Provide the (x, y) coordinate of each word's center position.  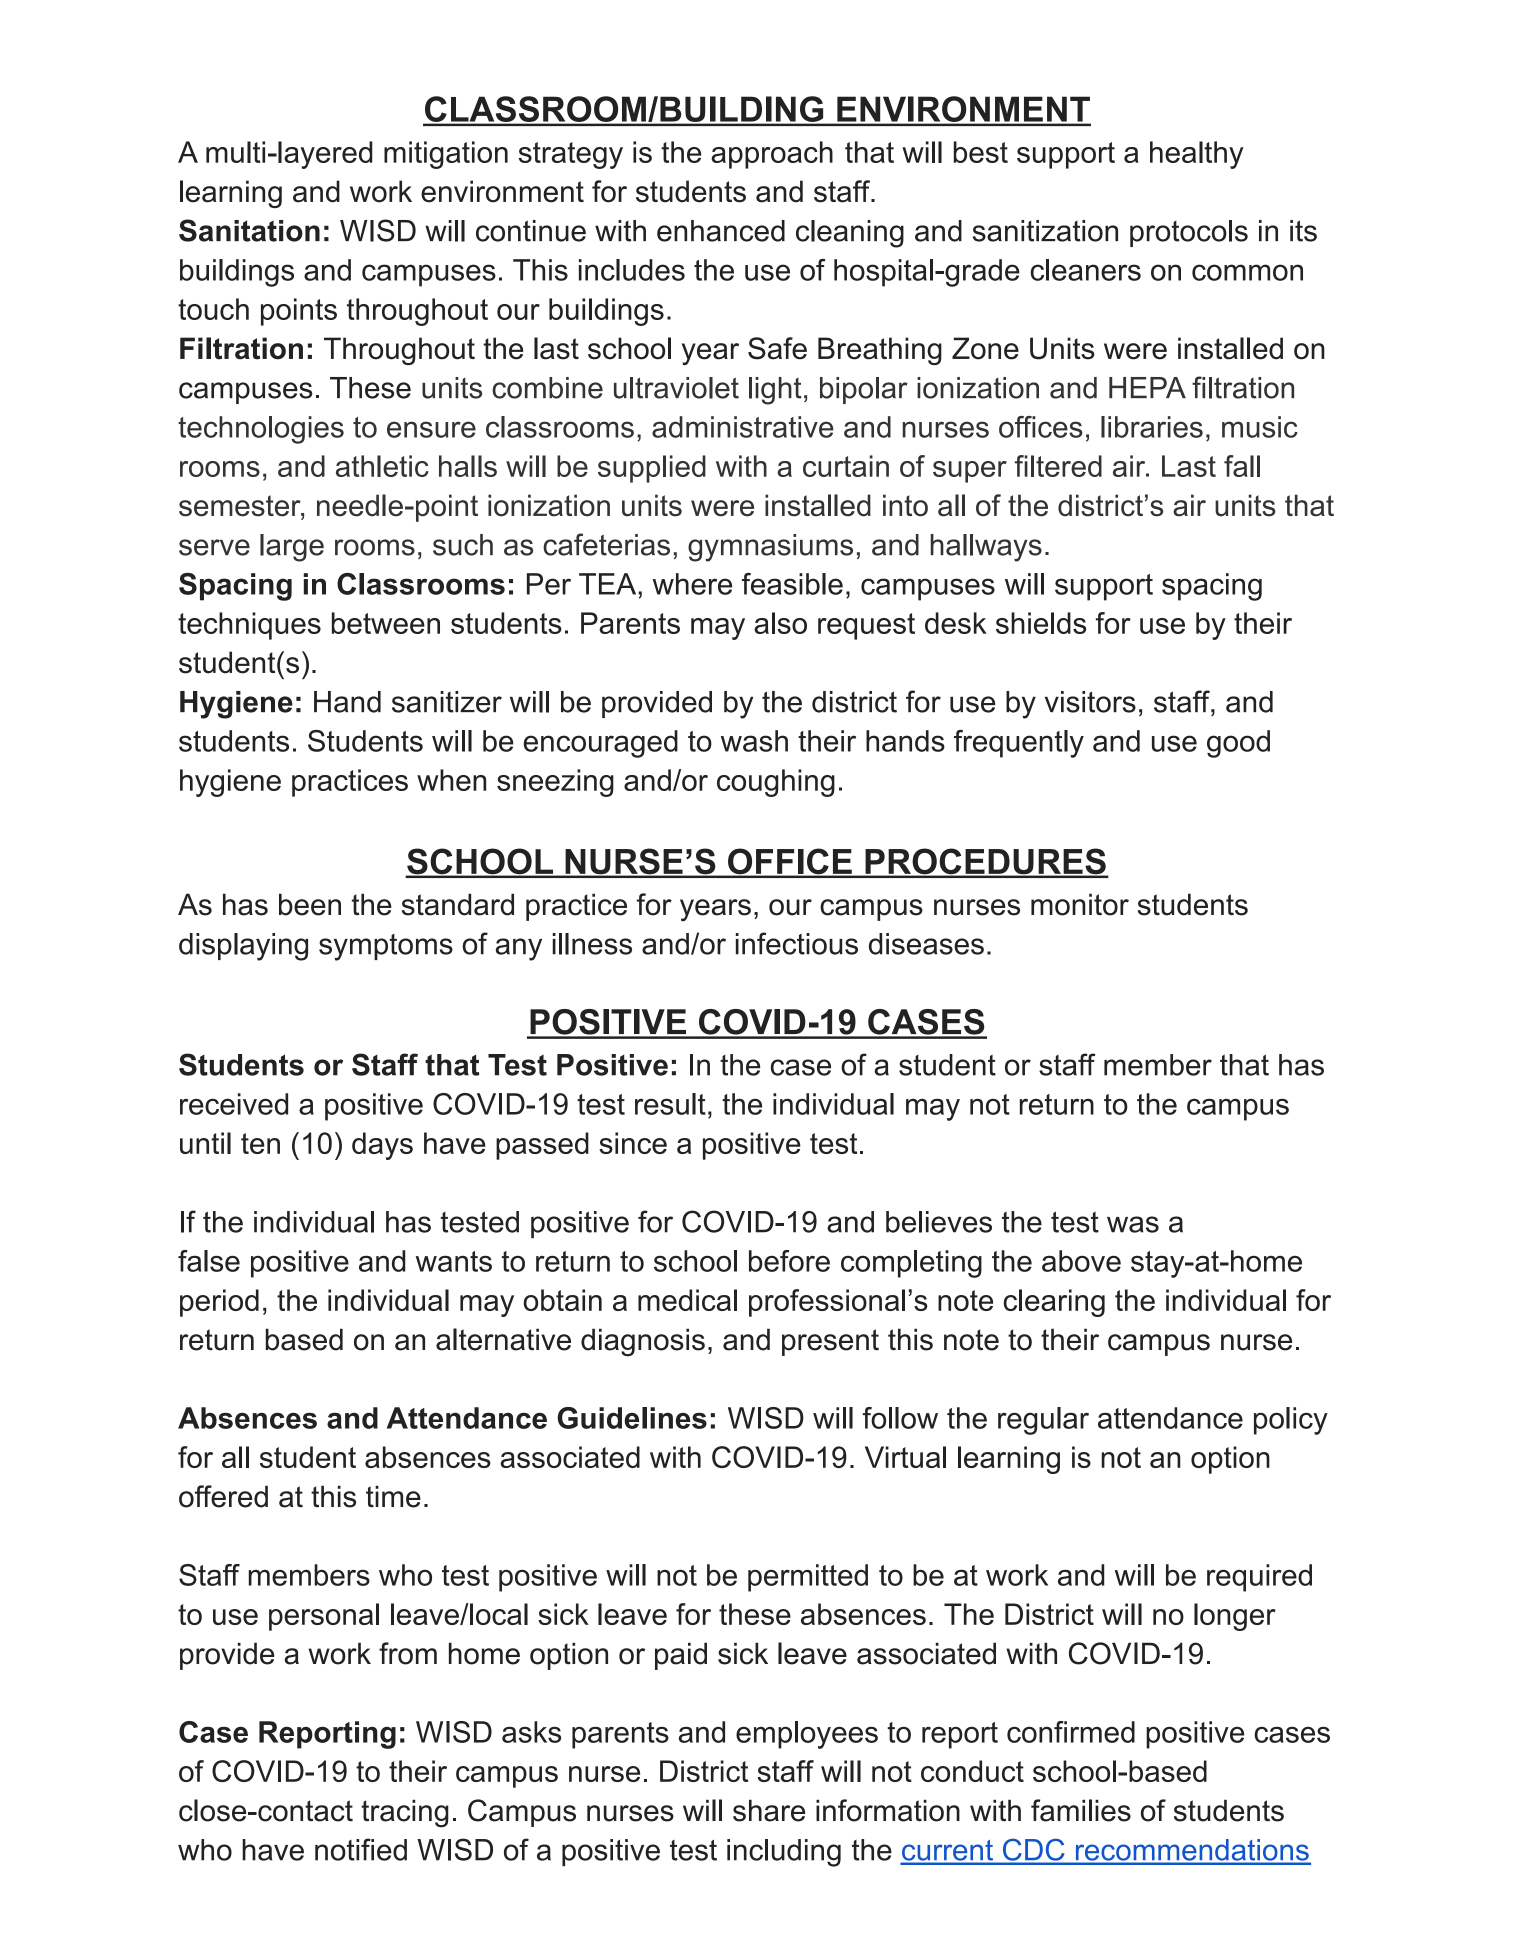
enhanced (721, 231)
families (1081, 1810)
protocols (1189, 233)
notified (361, 1849)
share (769, 1810)
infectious (797, 943)
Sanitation (249, 230)
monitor (1080, 904)
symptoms (386, 947)
